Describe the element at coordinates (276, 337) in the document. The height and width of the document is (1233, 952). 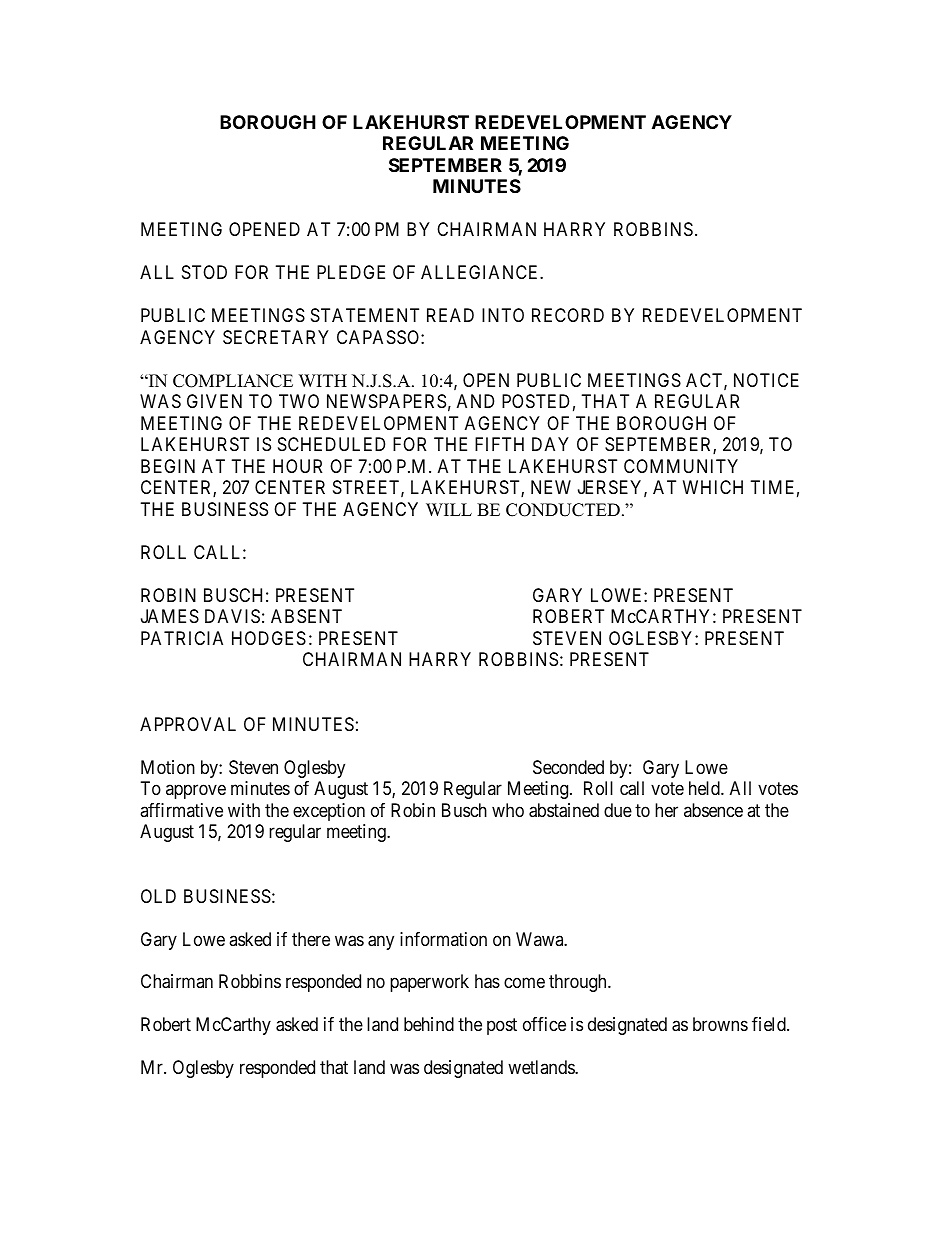
I see `SECRETARY` at that location.
